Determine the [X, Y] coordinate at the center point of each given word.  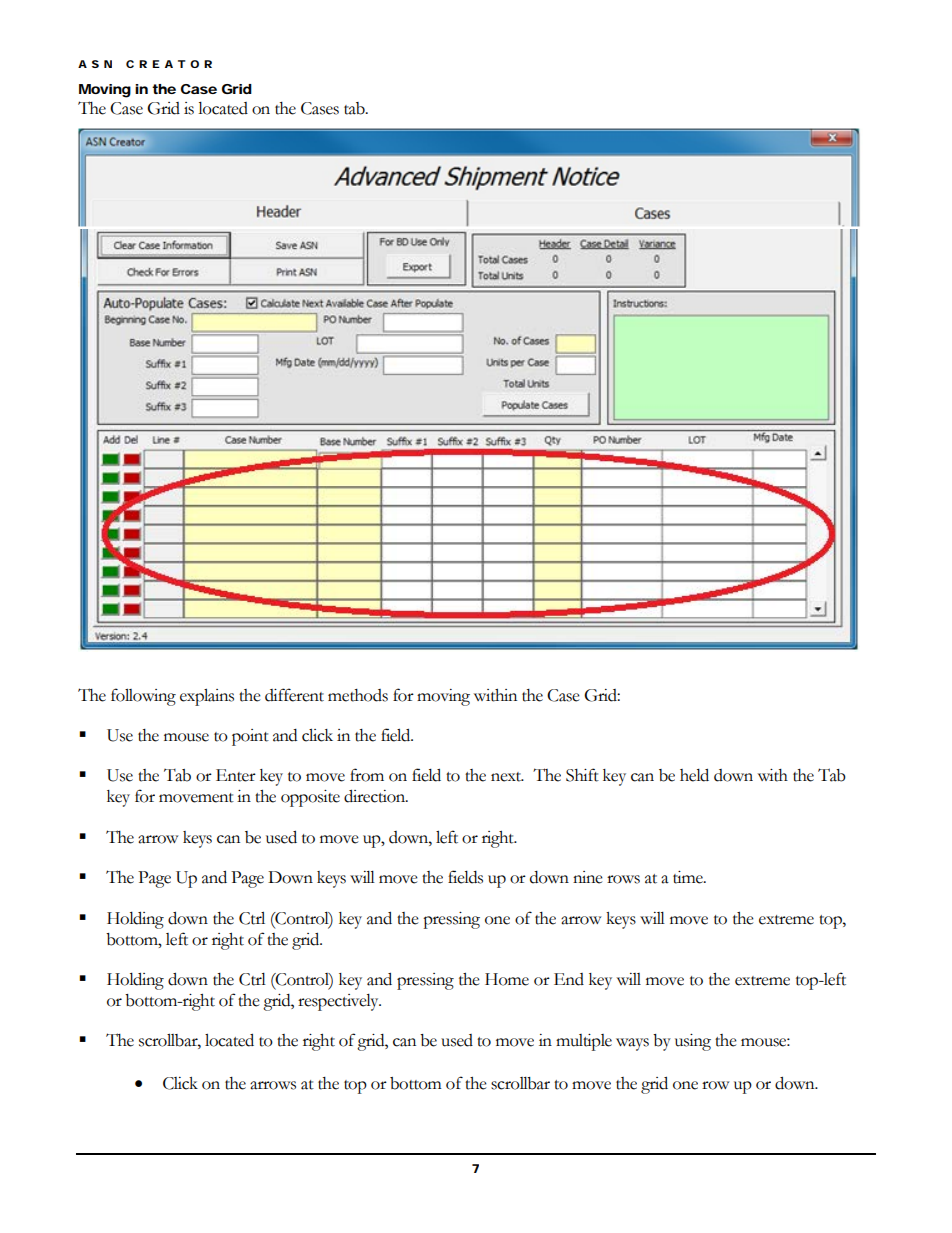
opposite [310, 798]
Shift [582, 775]
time [689, 877]
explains [207, 697]
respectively [339, 1002]
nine [588, 877]
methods [358, 695]
